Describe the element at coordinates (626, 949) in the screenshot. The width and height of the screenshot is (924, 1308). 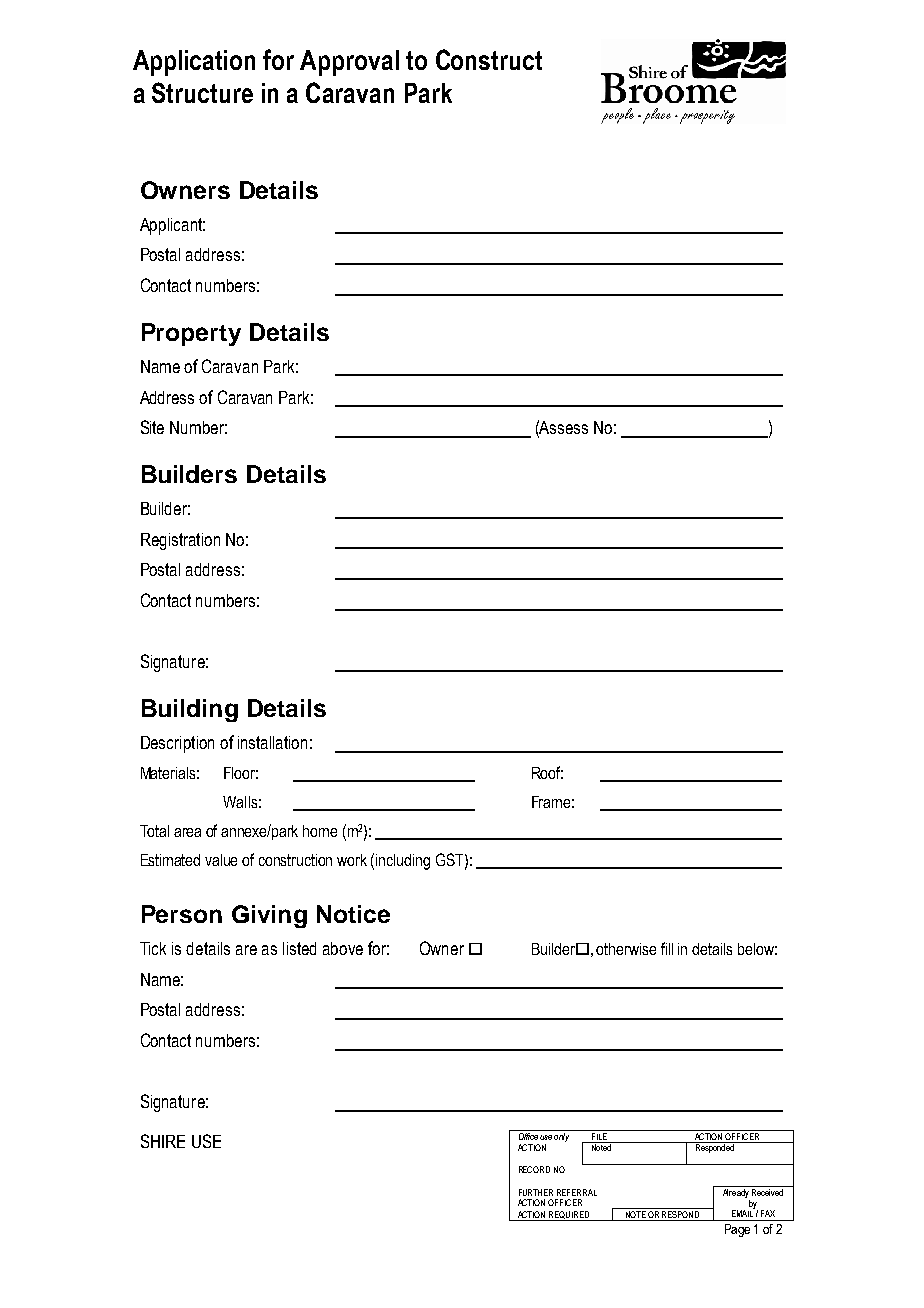
I see `otherwise` at that location.
